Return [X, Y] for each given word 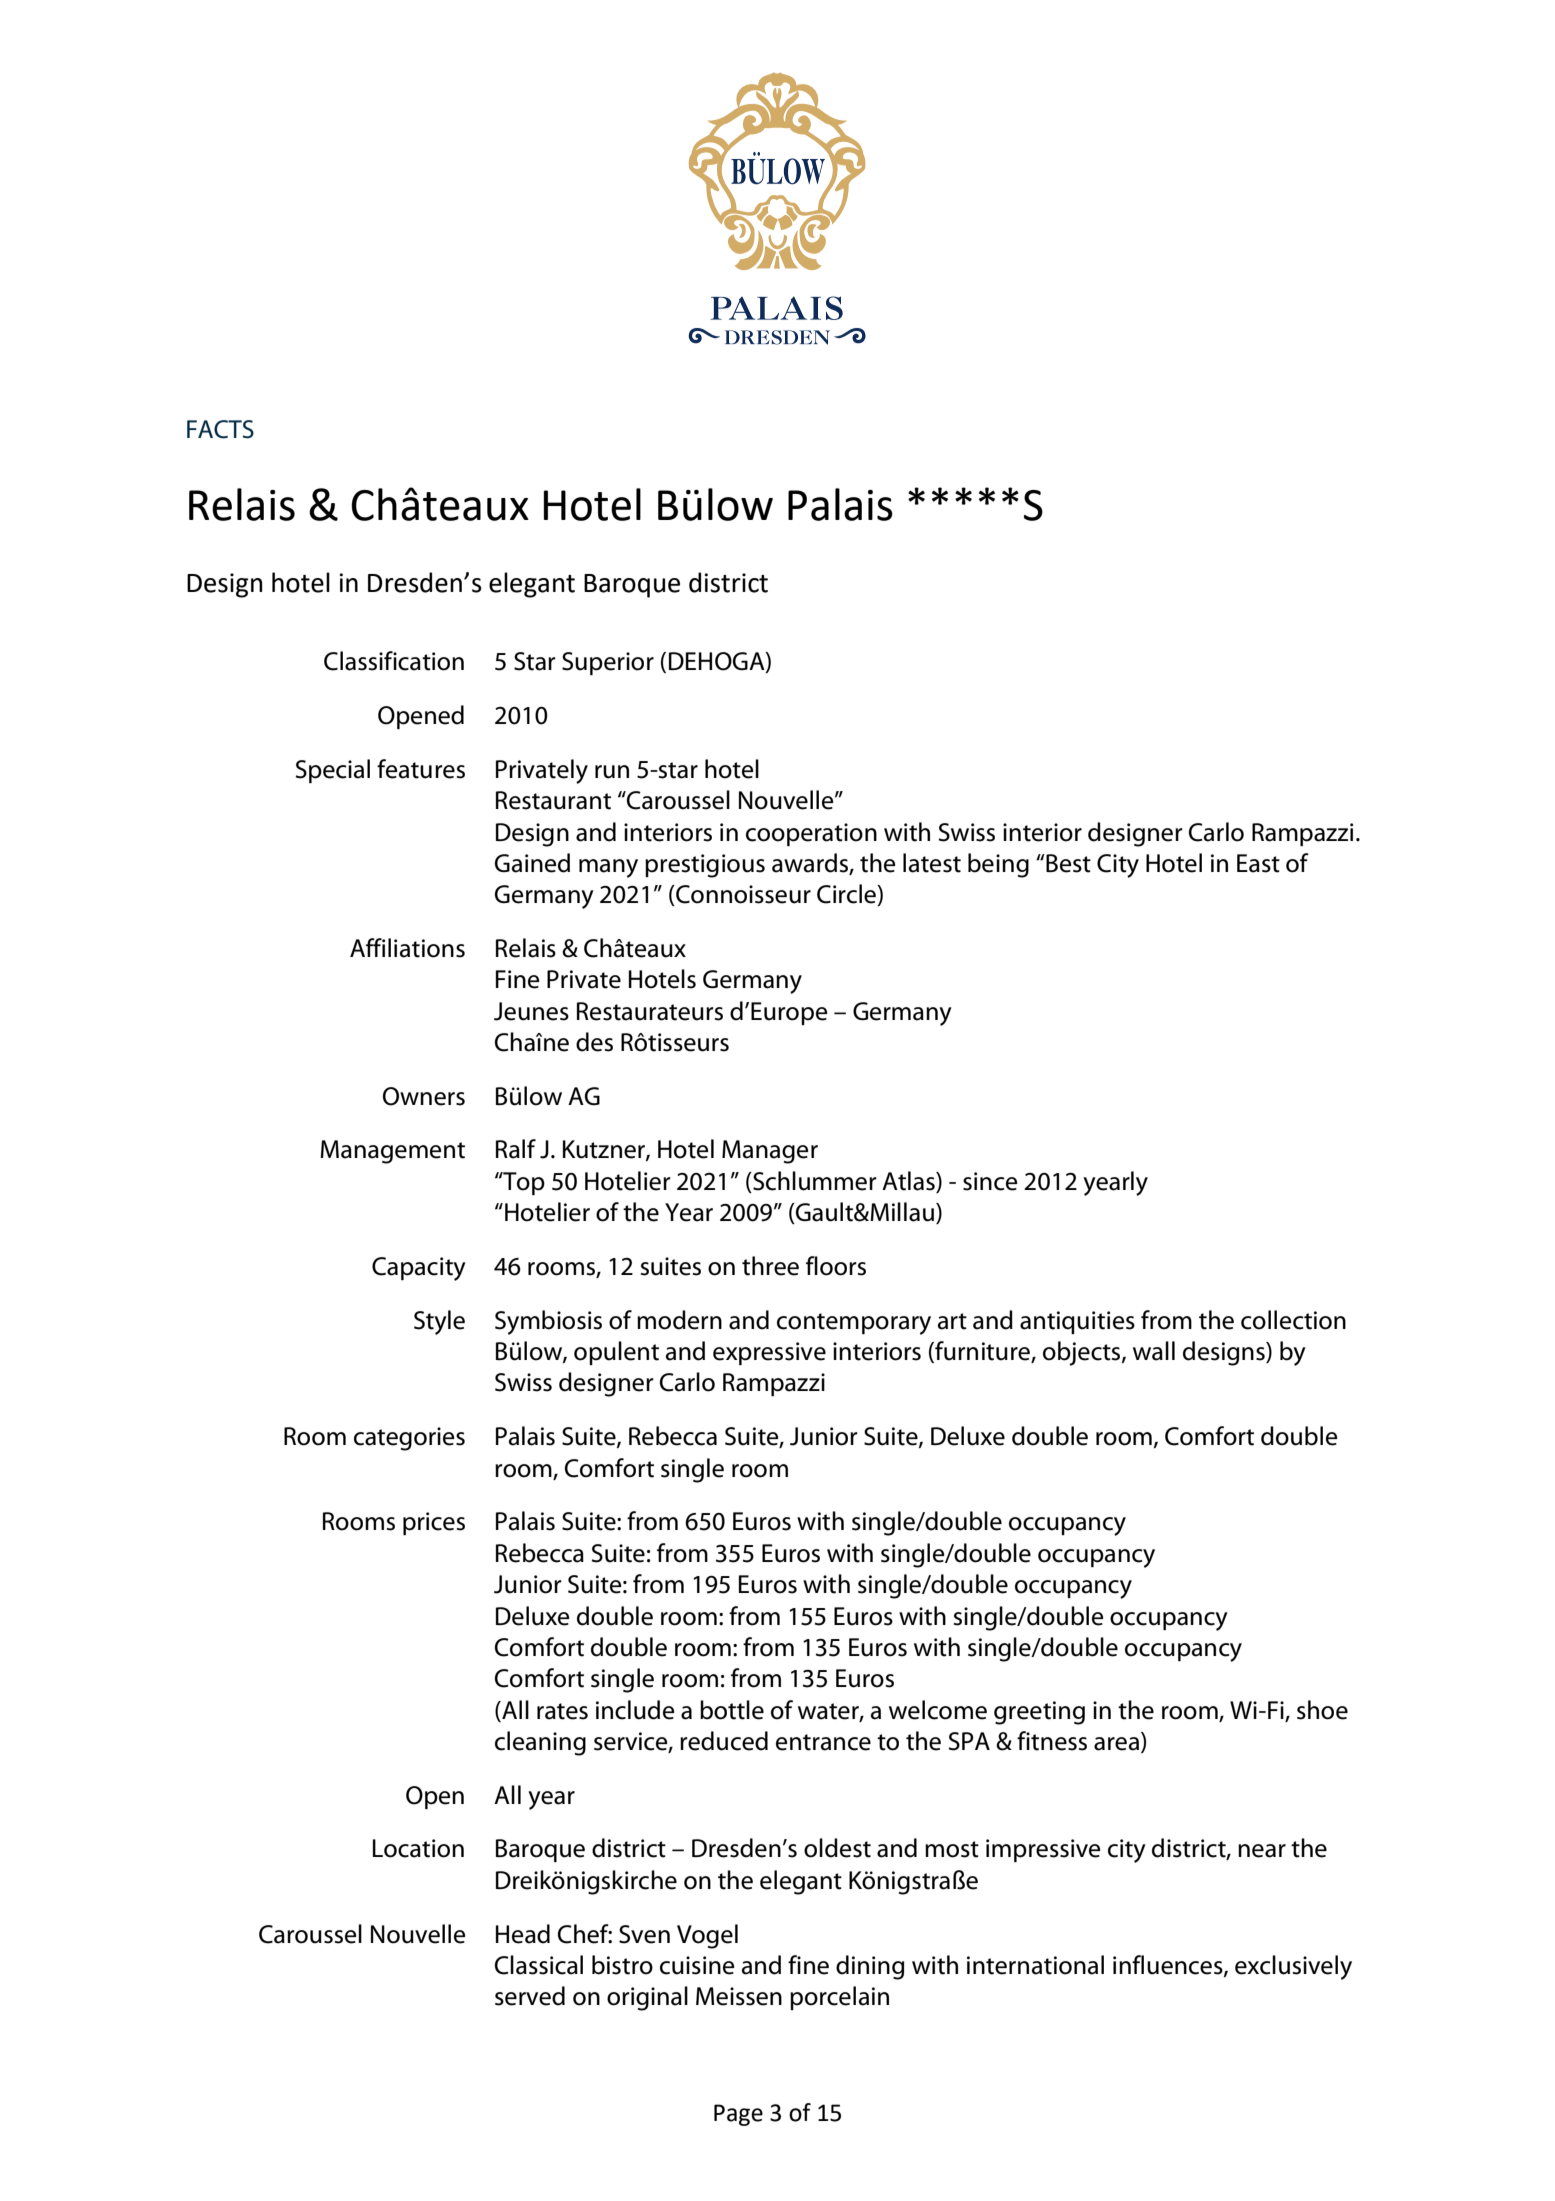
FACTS [220, 429]
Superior [608, 663]
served [530, 1996]
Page [738, 2115]
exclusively [1293, 1967]
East [1258, 863]
